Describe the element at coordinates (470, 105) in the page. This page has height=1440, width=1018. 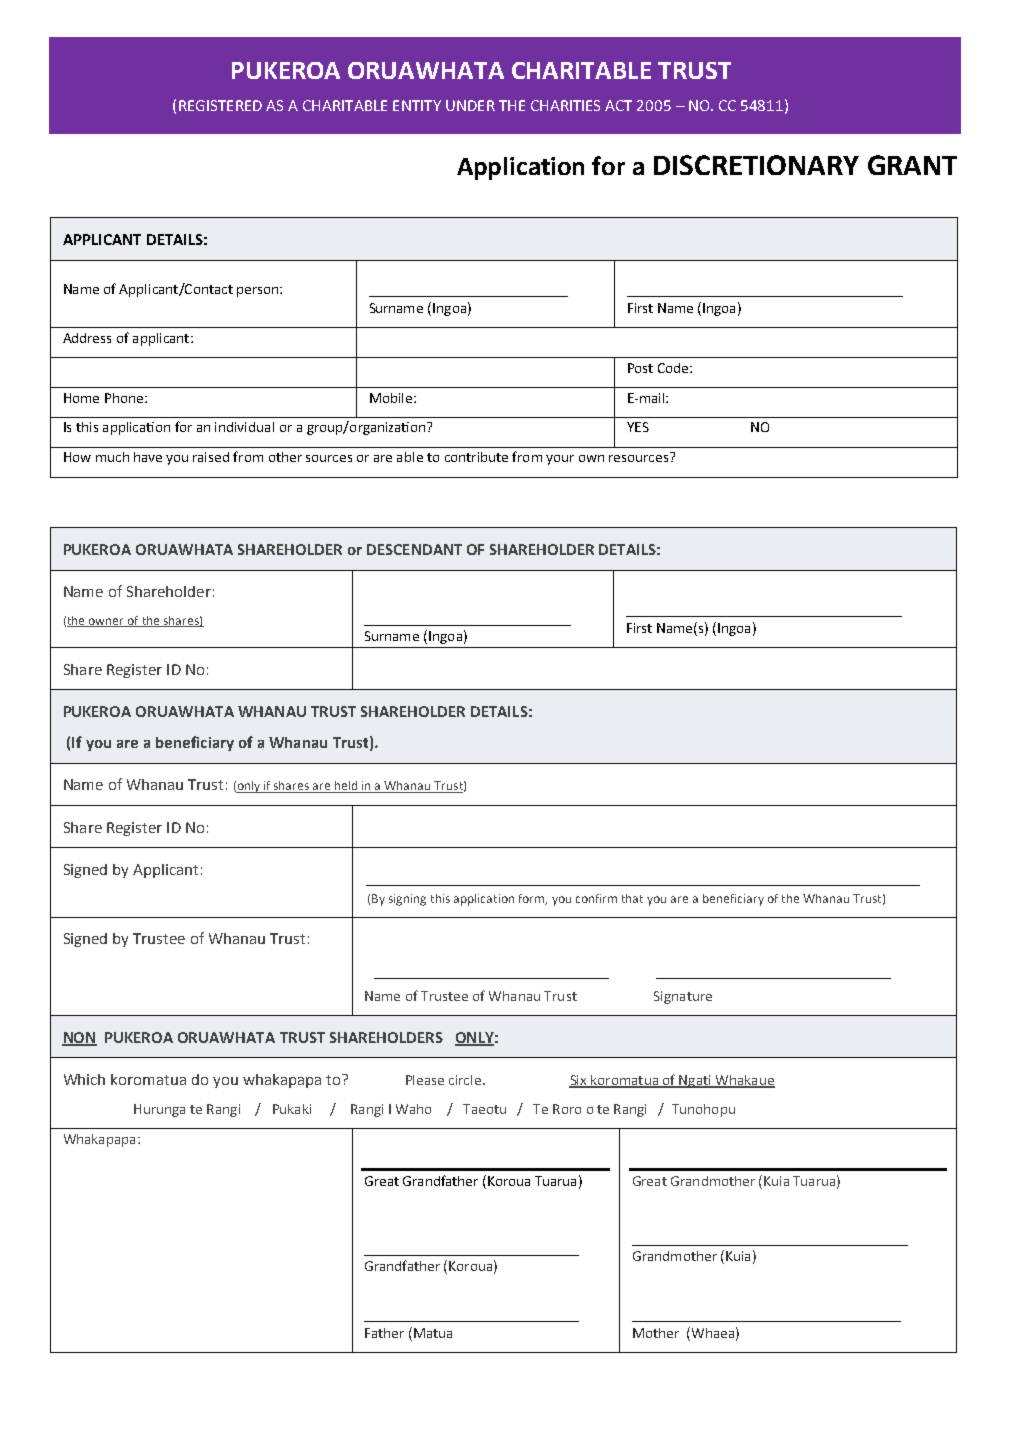
I see `UNDER` at that location.
